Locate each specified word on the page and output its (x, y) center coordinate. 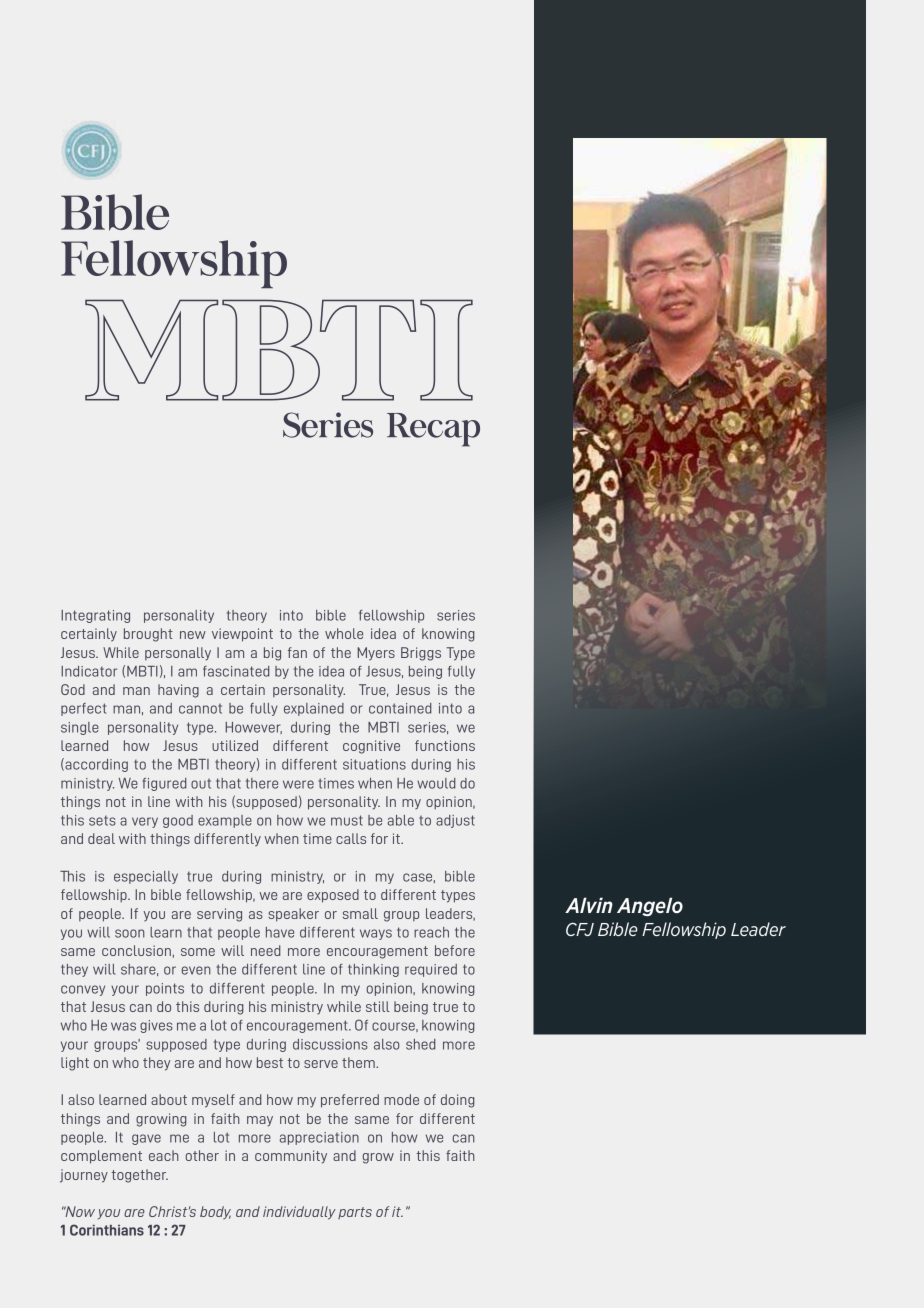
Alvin (589, 905)
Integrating (95, 616)
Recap (433, 430)
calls (351, 838)
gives (156, 1026)
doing (458, 1101)
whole (344, 633)
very (145, 822)
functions (445, 745)
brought (148, 635)
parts (355, 1213)
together (140, 1176)
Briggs (421, 654)
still (378, 1006)
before (455, 950)
